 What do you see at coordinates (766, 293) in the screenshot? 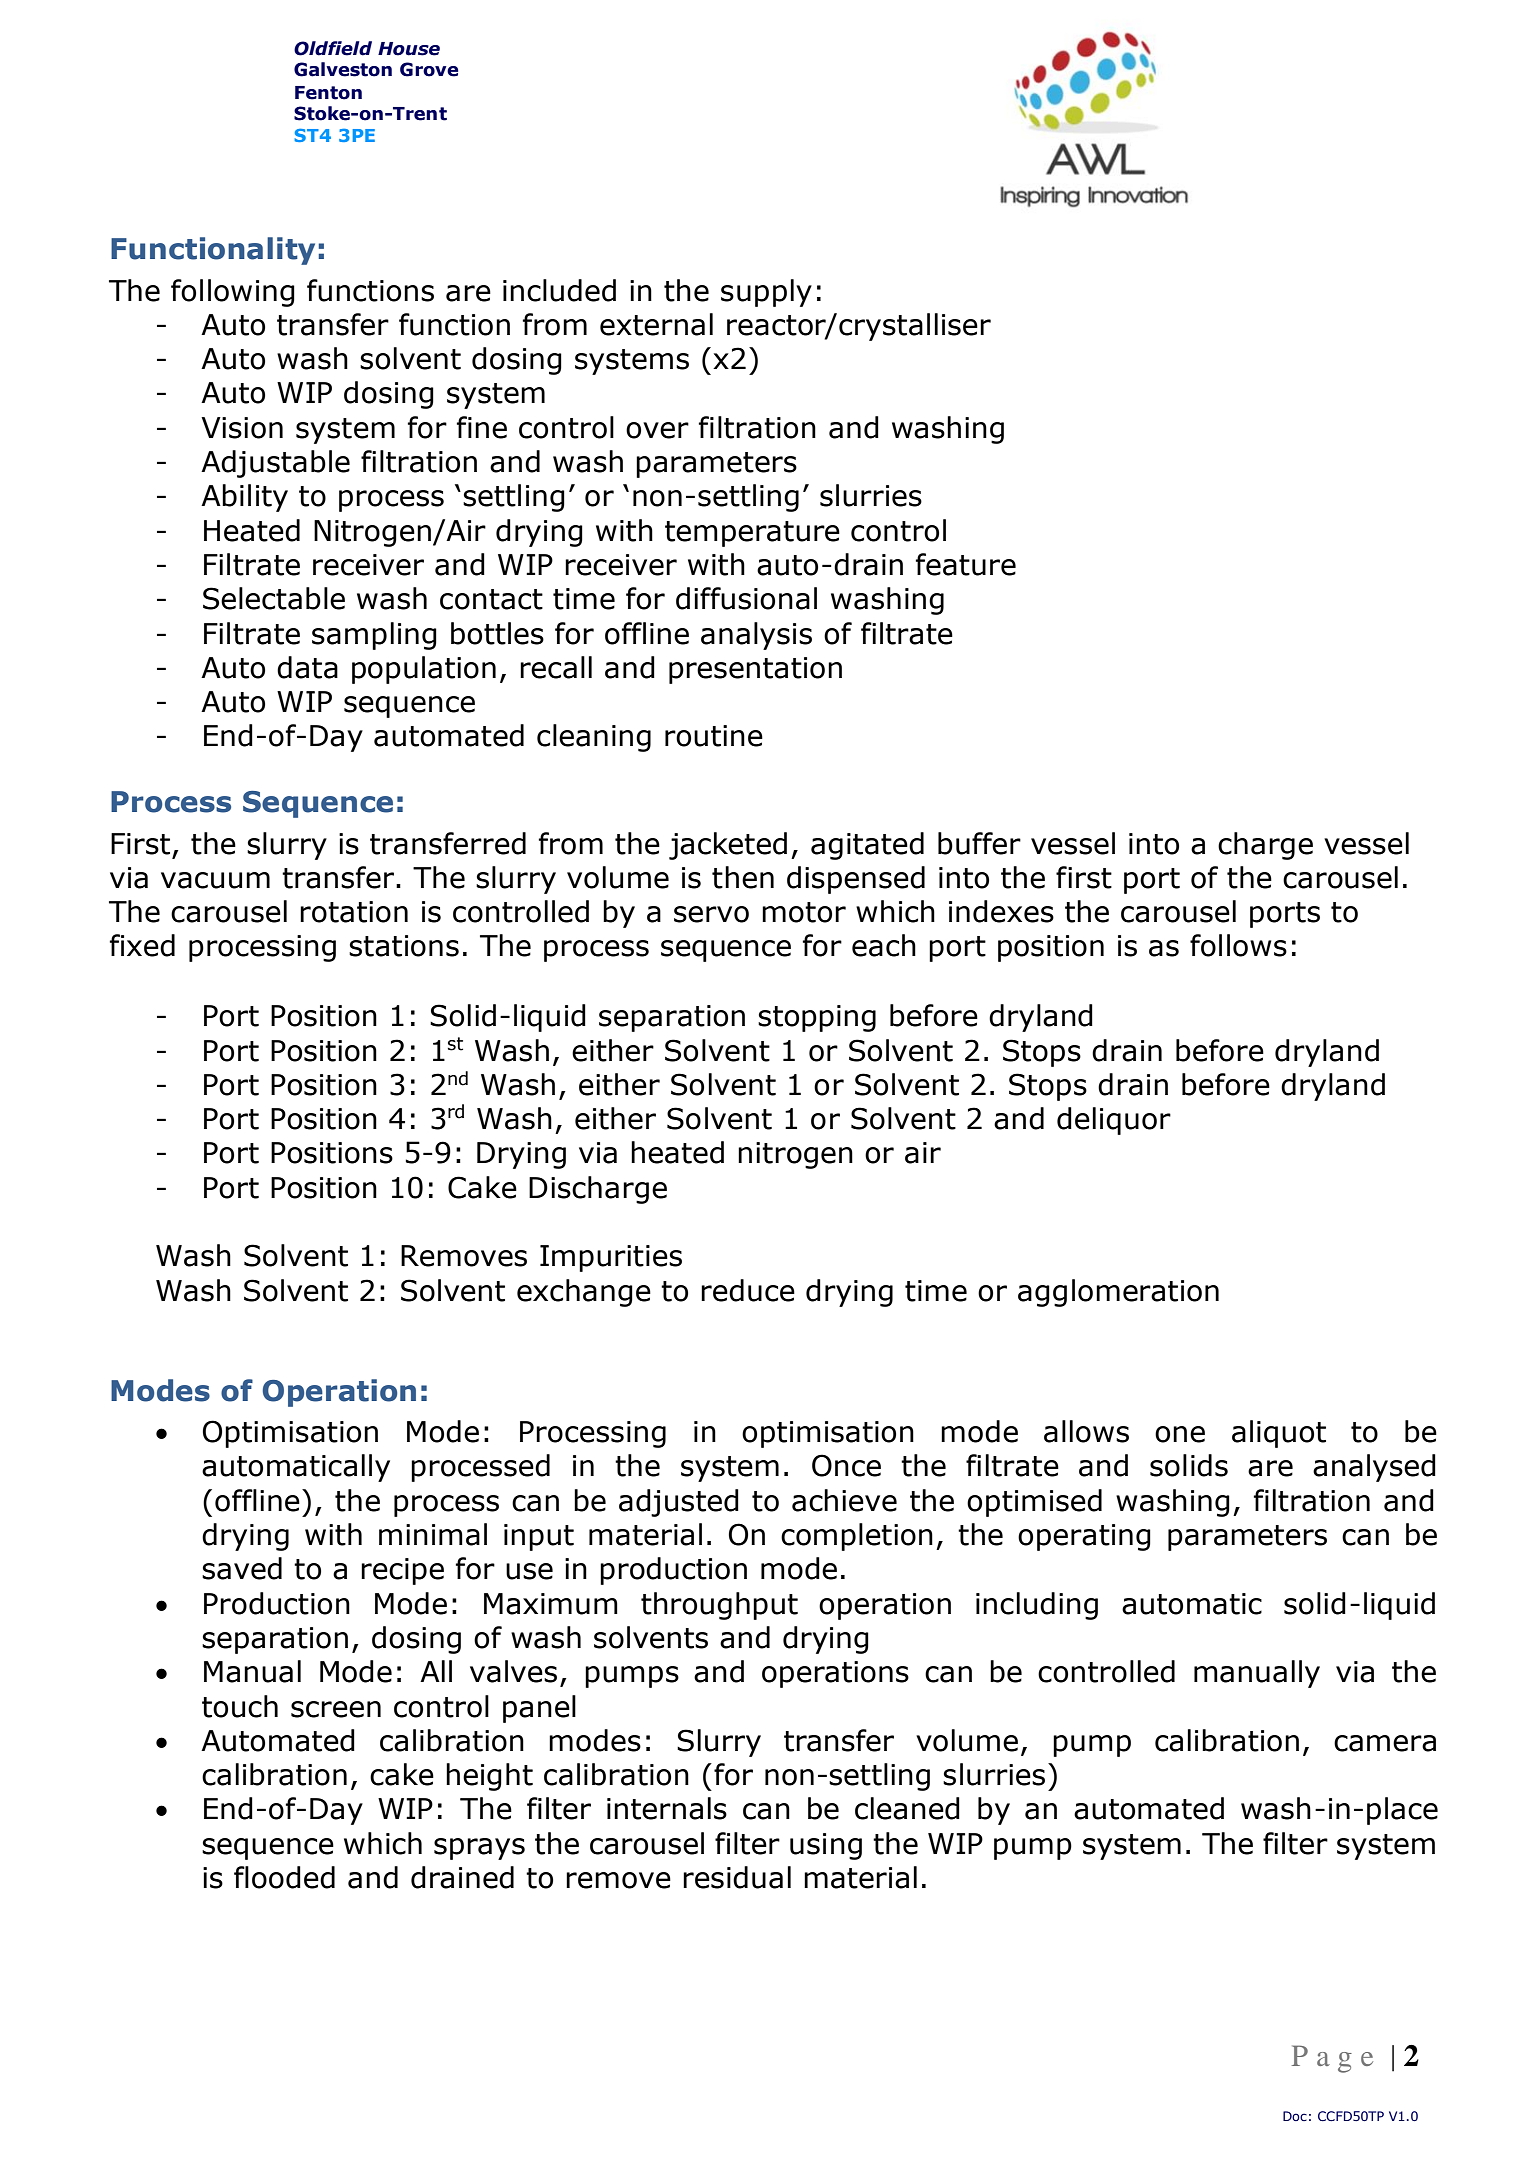
I see `supply` at bounding box center [766, 293].
